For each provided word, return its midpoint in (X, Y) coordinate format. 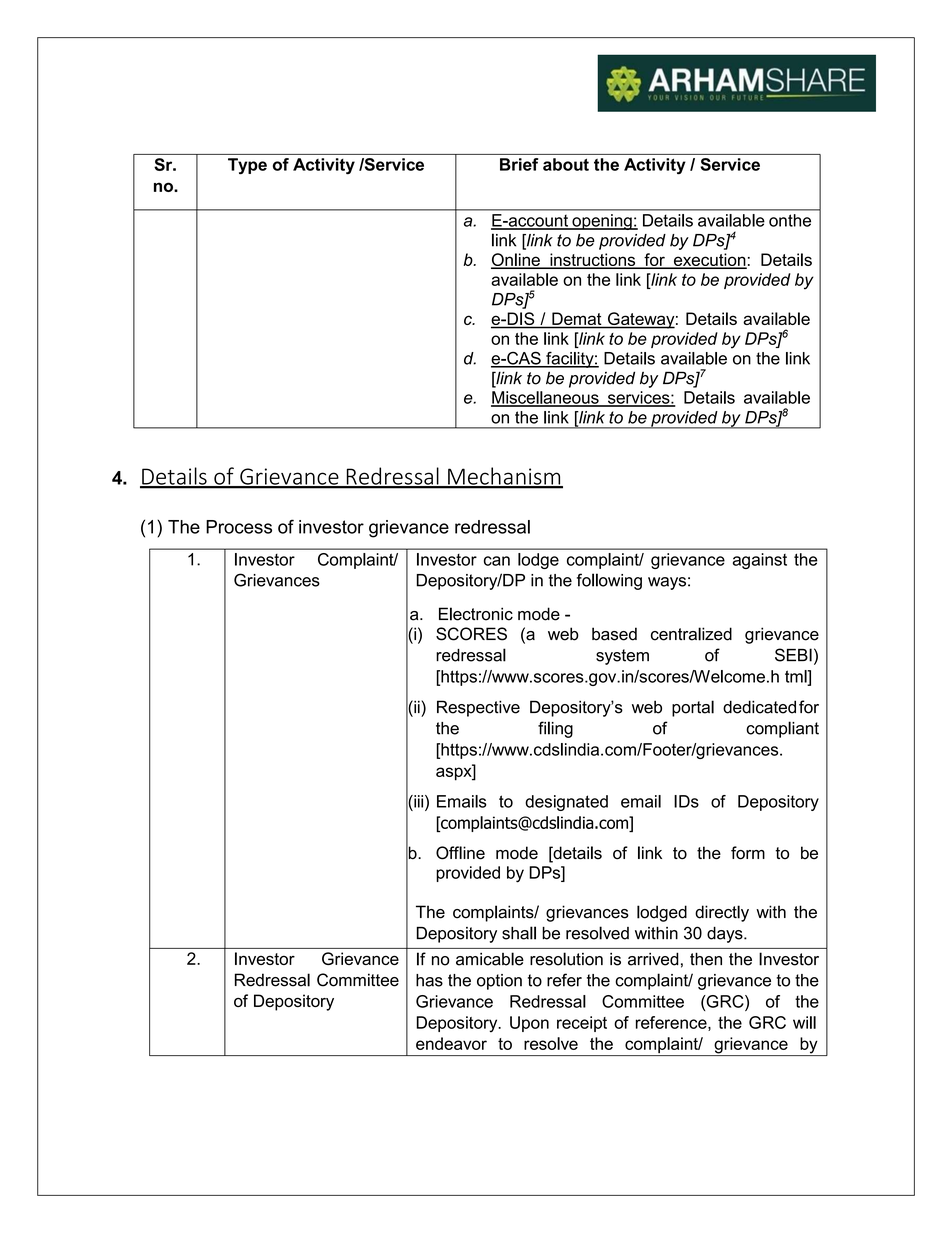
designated (566, 803)
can (497, 561)
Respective (478, 708)
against (760, 561)
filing (555, 729)
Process (239, 527)
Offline (460, 853)
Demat (577, 320)
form (748, 853)
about (566, 164)
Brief (519, 164)
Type (247, 166)
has (429, 980)
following (609, 581)
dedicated (759, 707)
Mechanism (504, 477)
